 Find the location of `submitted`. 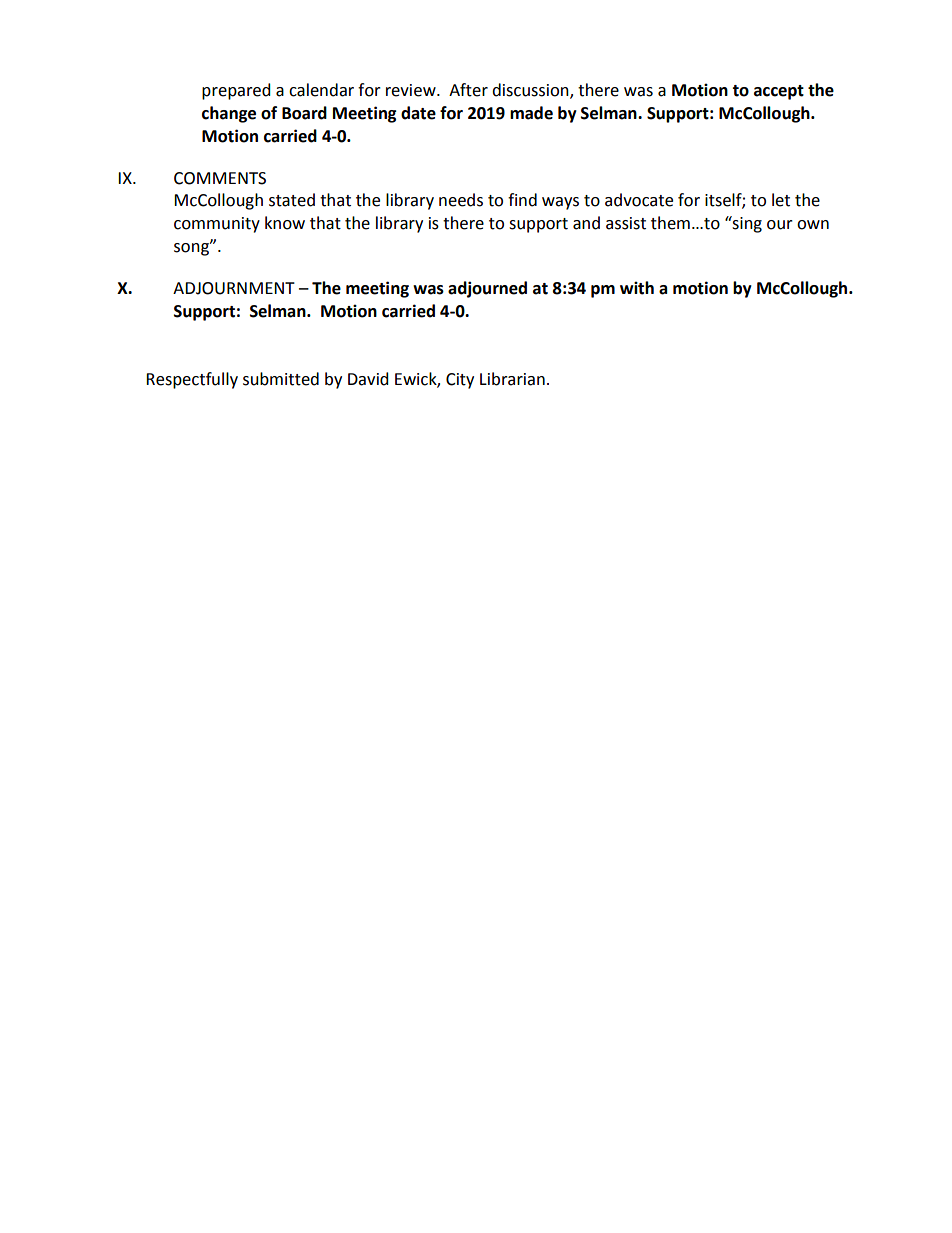

submitted is located at coordinates (281, 379).
